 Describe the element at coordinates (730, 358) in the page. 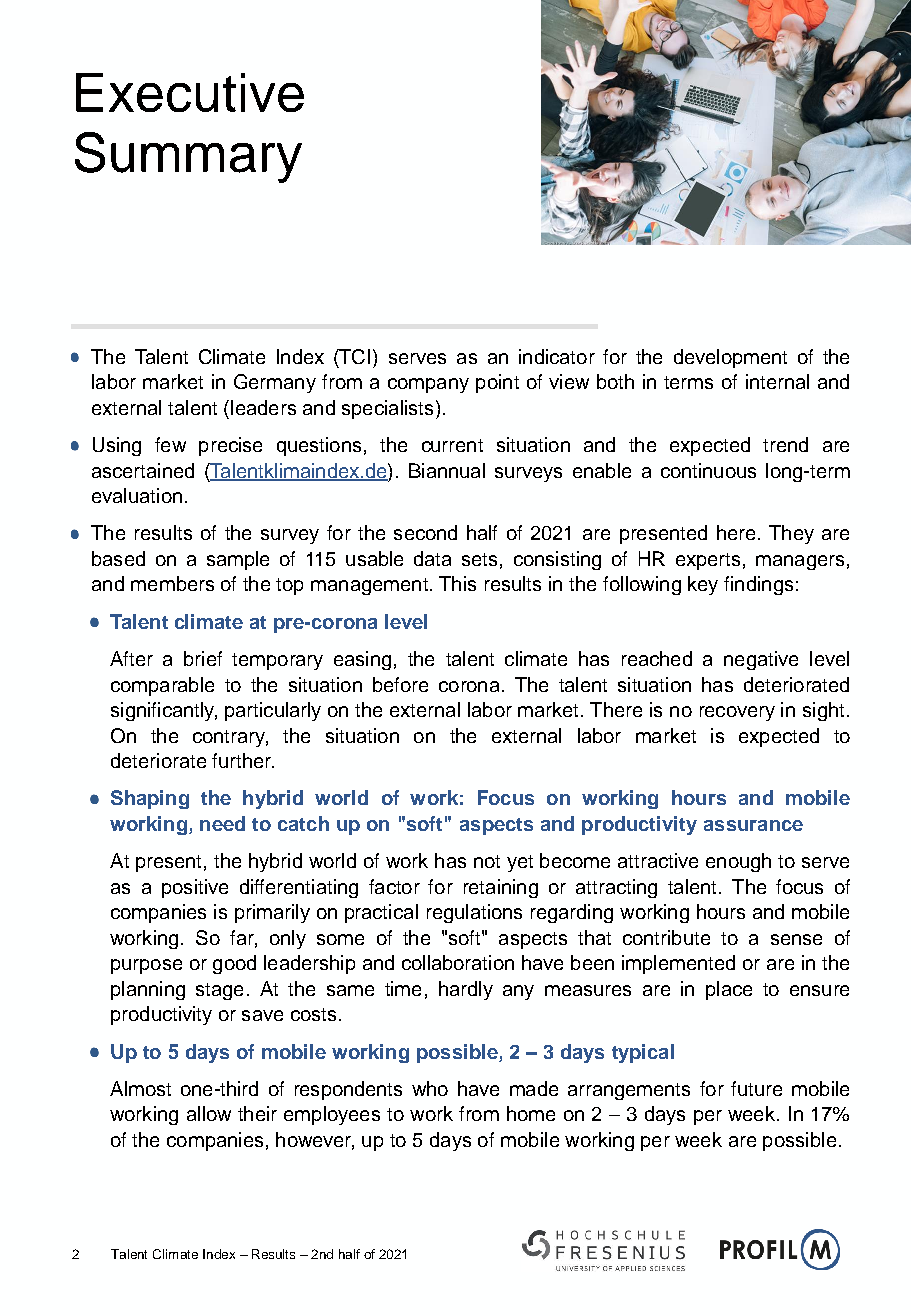

I see `development` at that location.
